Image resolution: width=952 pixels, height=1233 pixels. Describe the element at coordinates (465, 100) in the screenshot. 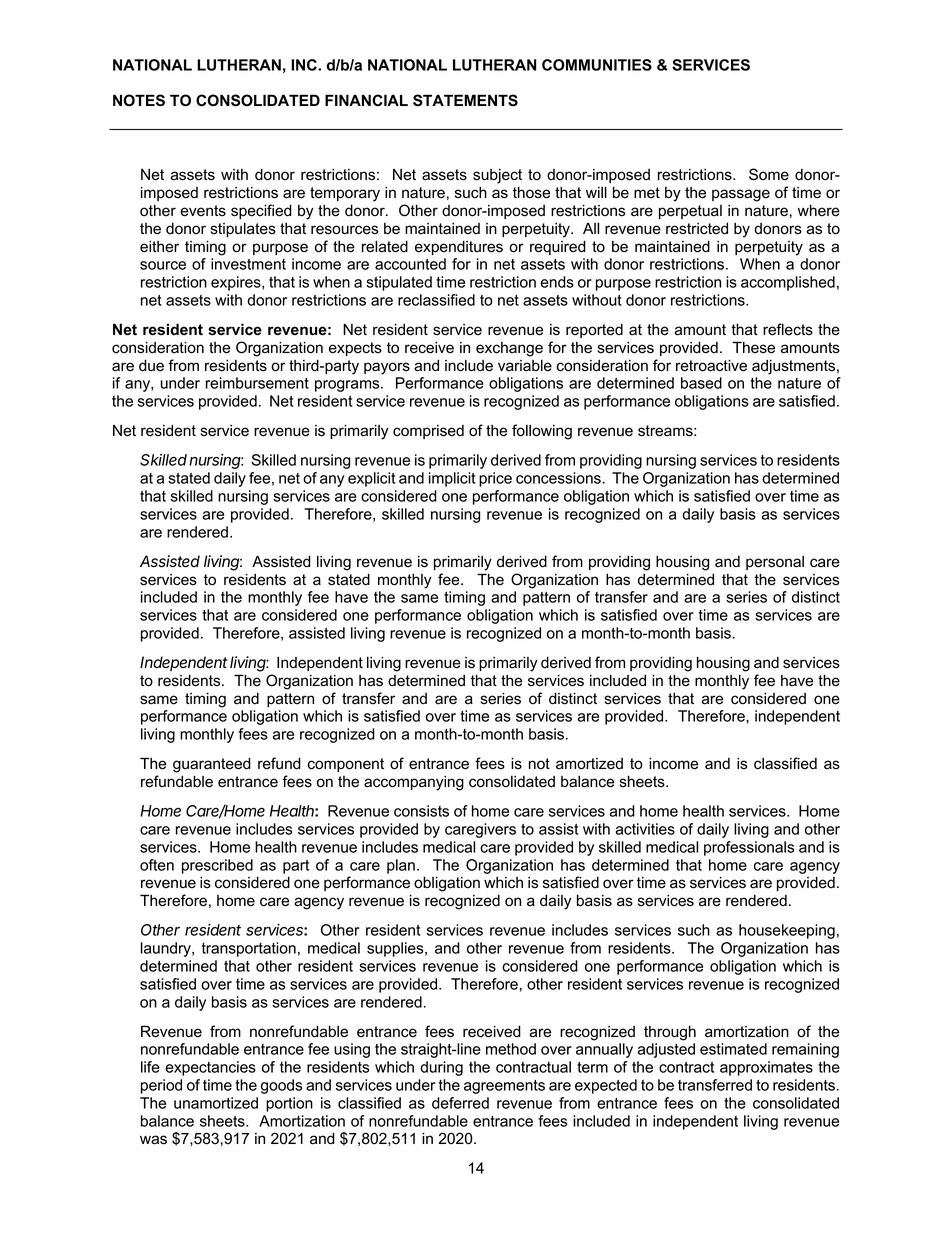

I see `STATEMENTS` at that location.
